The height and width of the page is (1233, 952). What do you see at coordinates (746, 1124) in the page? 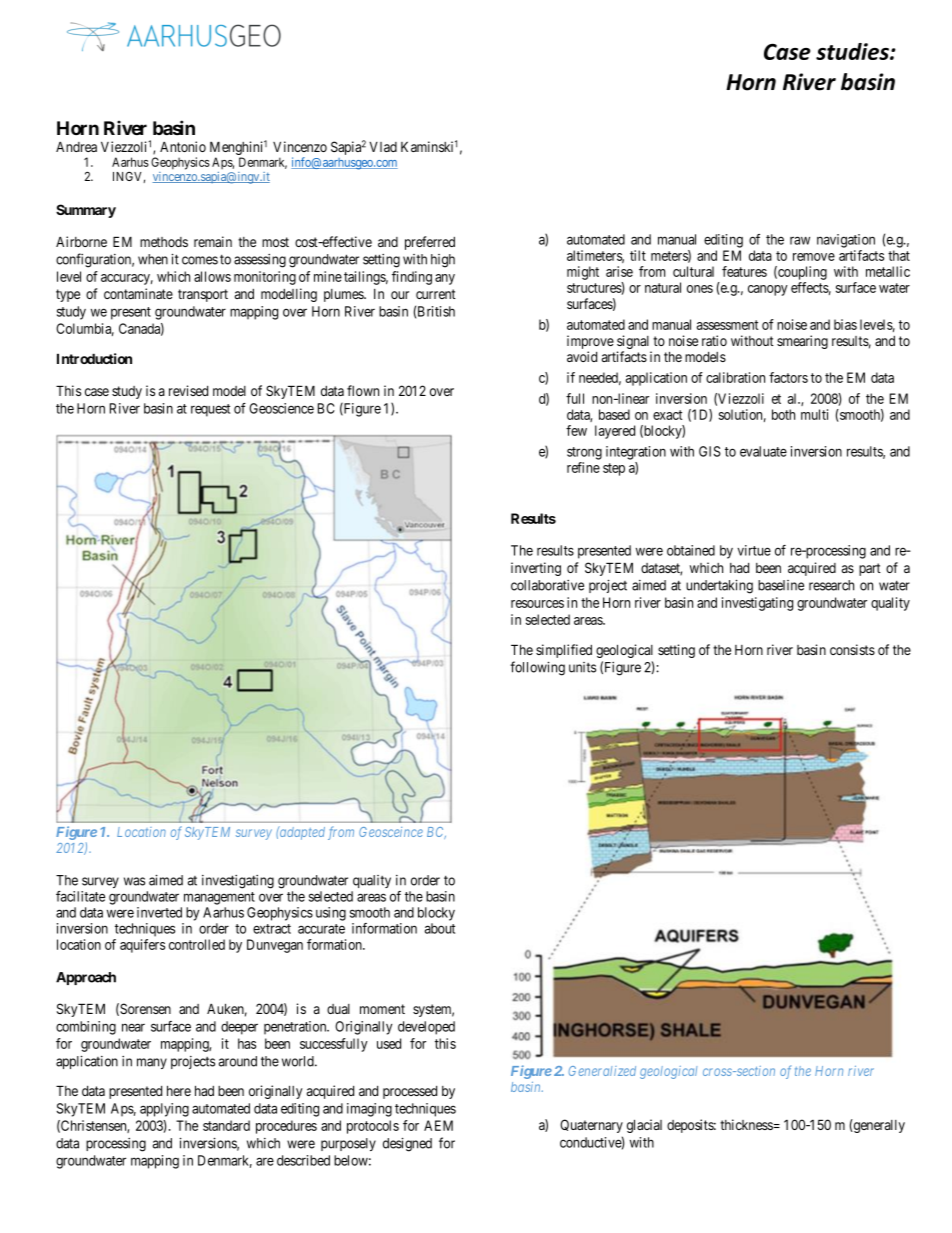
I see `thickness` at bounding box center [746, 1124].
